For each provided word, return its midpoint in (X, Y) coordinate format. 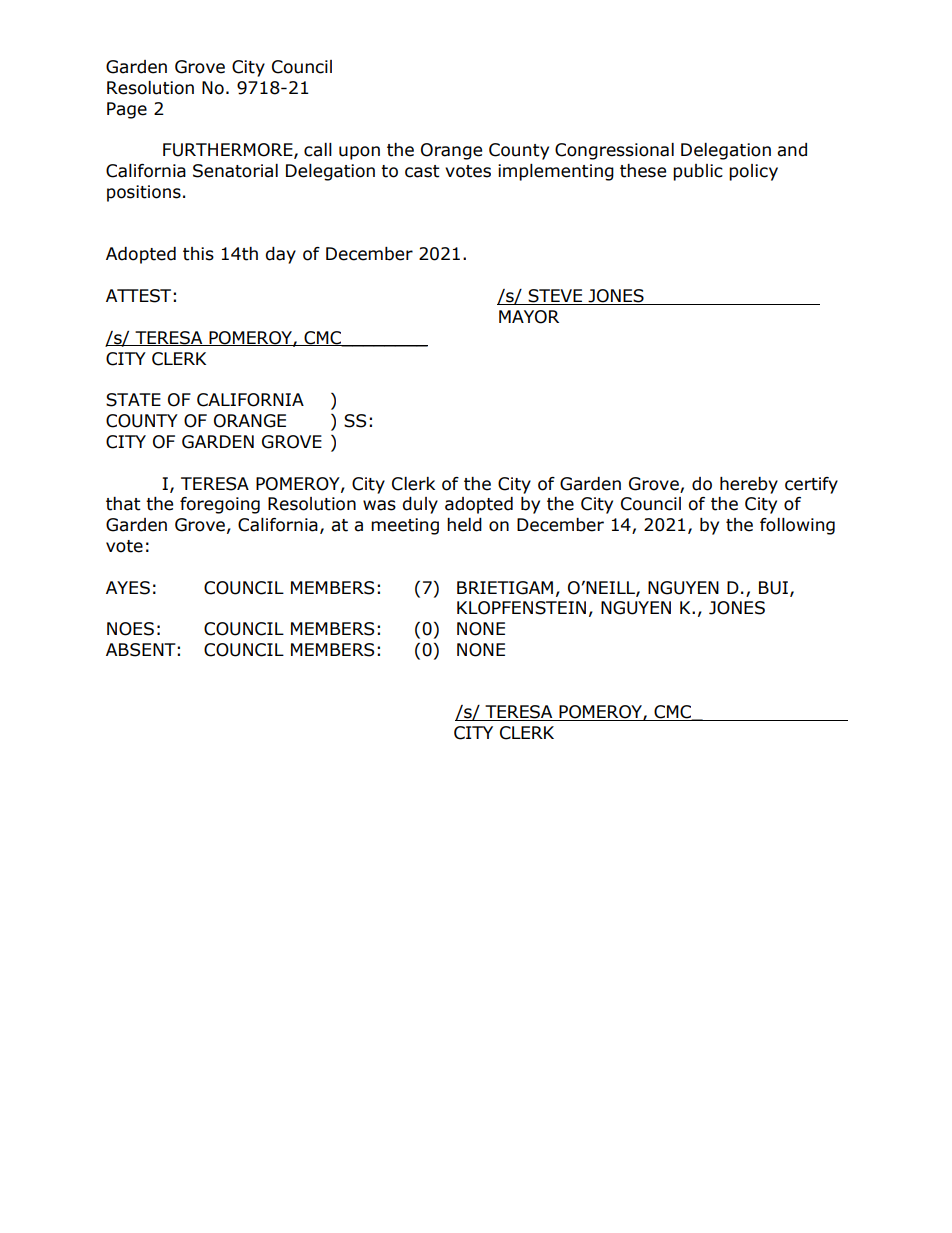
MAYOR (529, 317)
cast (422, 171)
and (792, 150)
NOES (130, 629)
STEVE (555, 297)
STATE (133, 400)
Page (127, 110)
